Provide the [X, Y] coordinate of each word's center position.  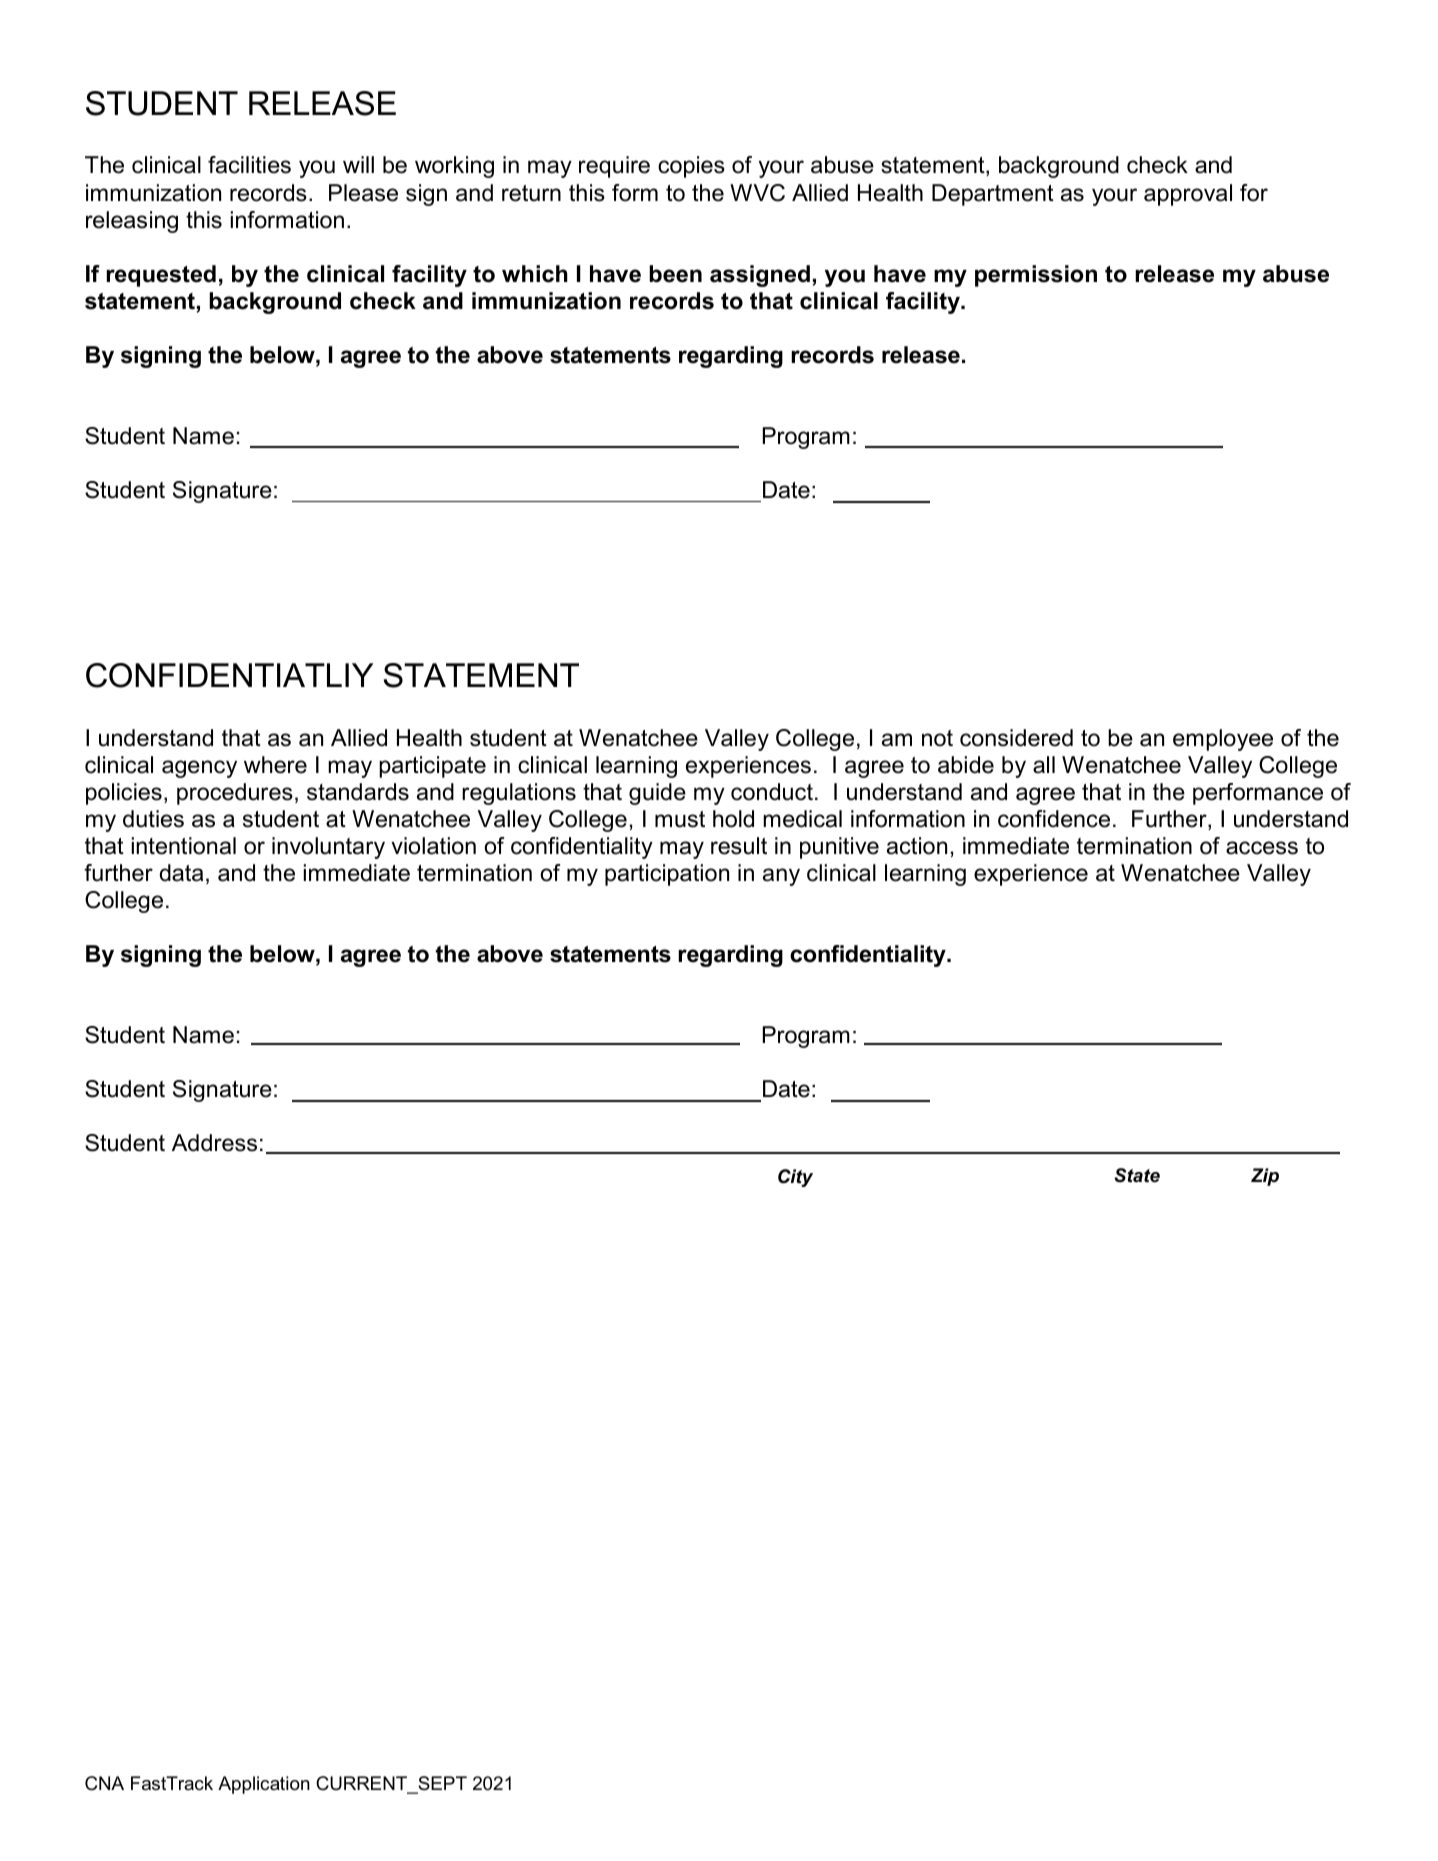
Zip [1265, 1177]
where [275, 765]
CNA [104, 1783]
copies [691, 167]
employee [1223, 740]
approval [1188, 195]
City [795, 1178]
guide [657, 794]
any [781, 877]
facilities [249, 165]
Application [264, 1785]
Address [214, 1143]
